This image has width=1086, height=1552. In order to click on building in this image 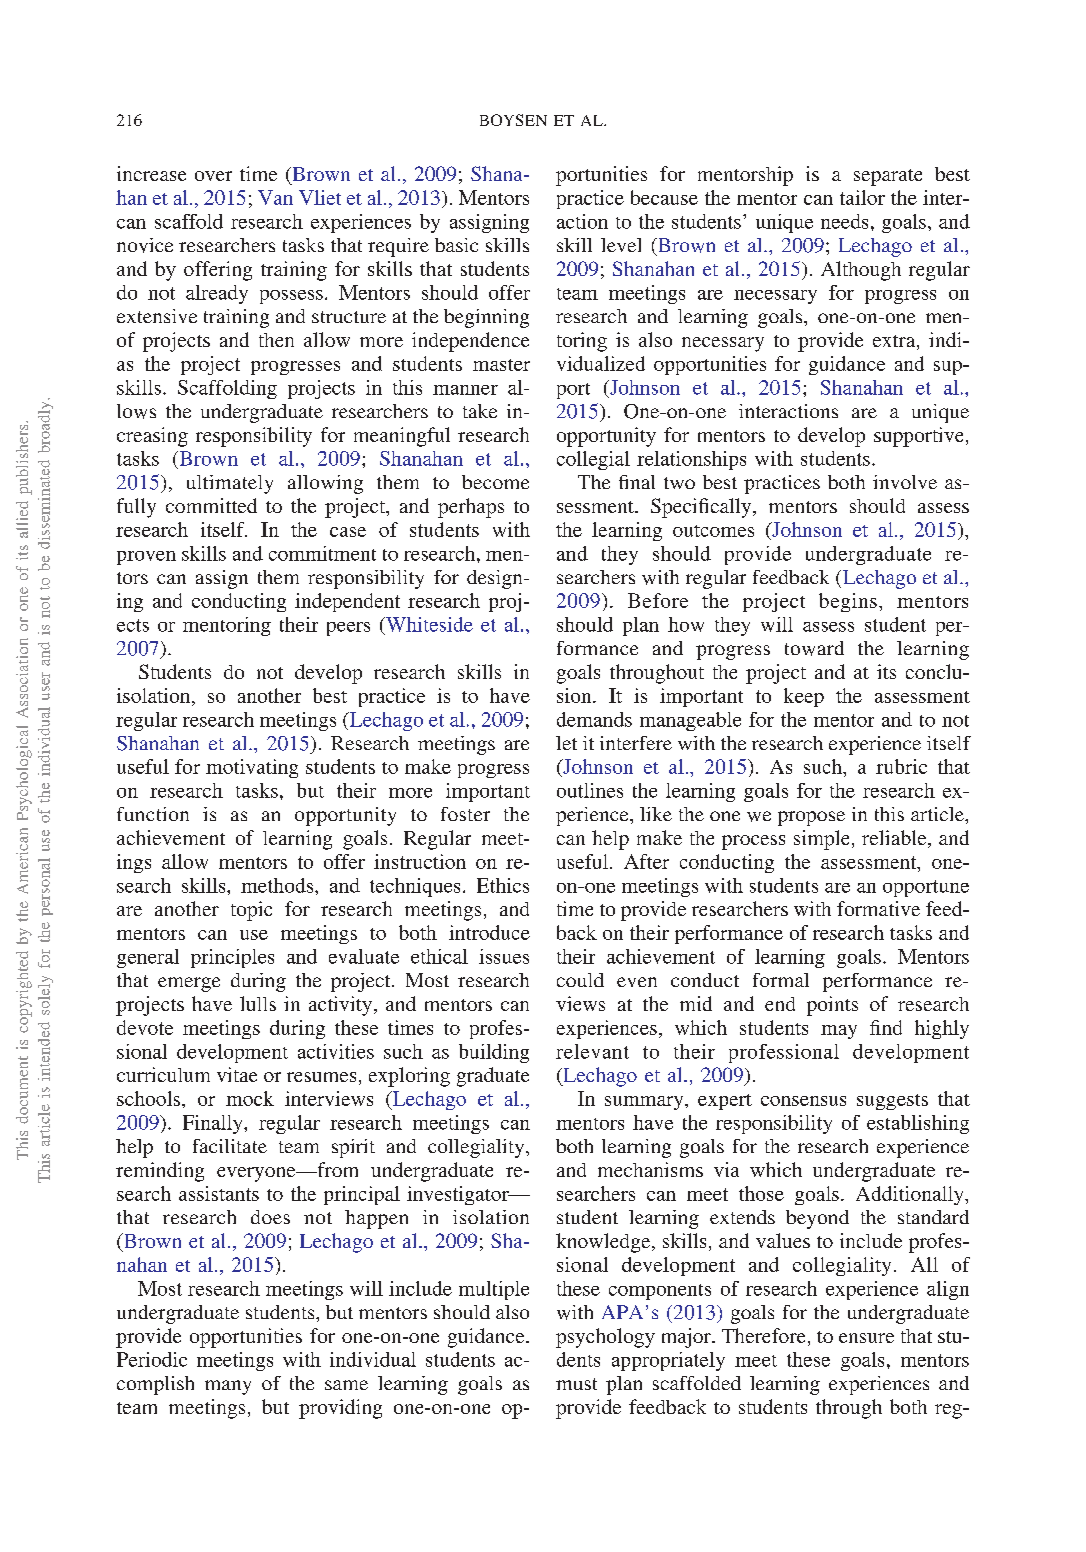, I will do `click(494, 1053)`.
